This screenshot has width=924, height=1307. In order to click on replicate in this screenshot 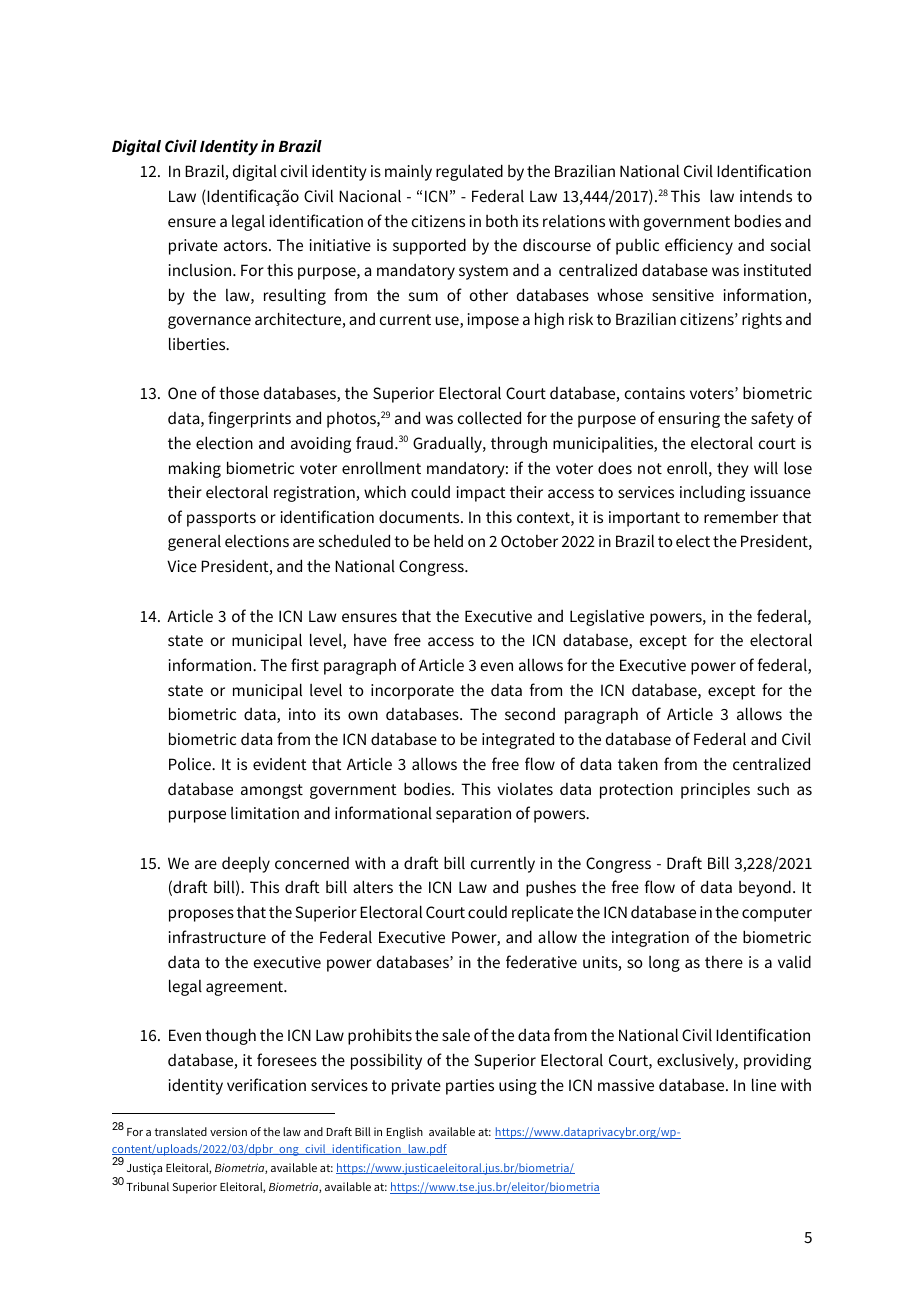, I will do `click(542, 913)`.
